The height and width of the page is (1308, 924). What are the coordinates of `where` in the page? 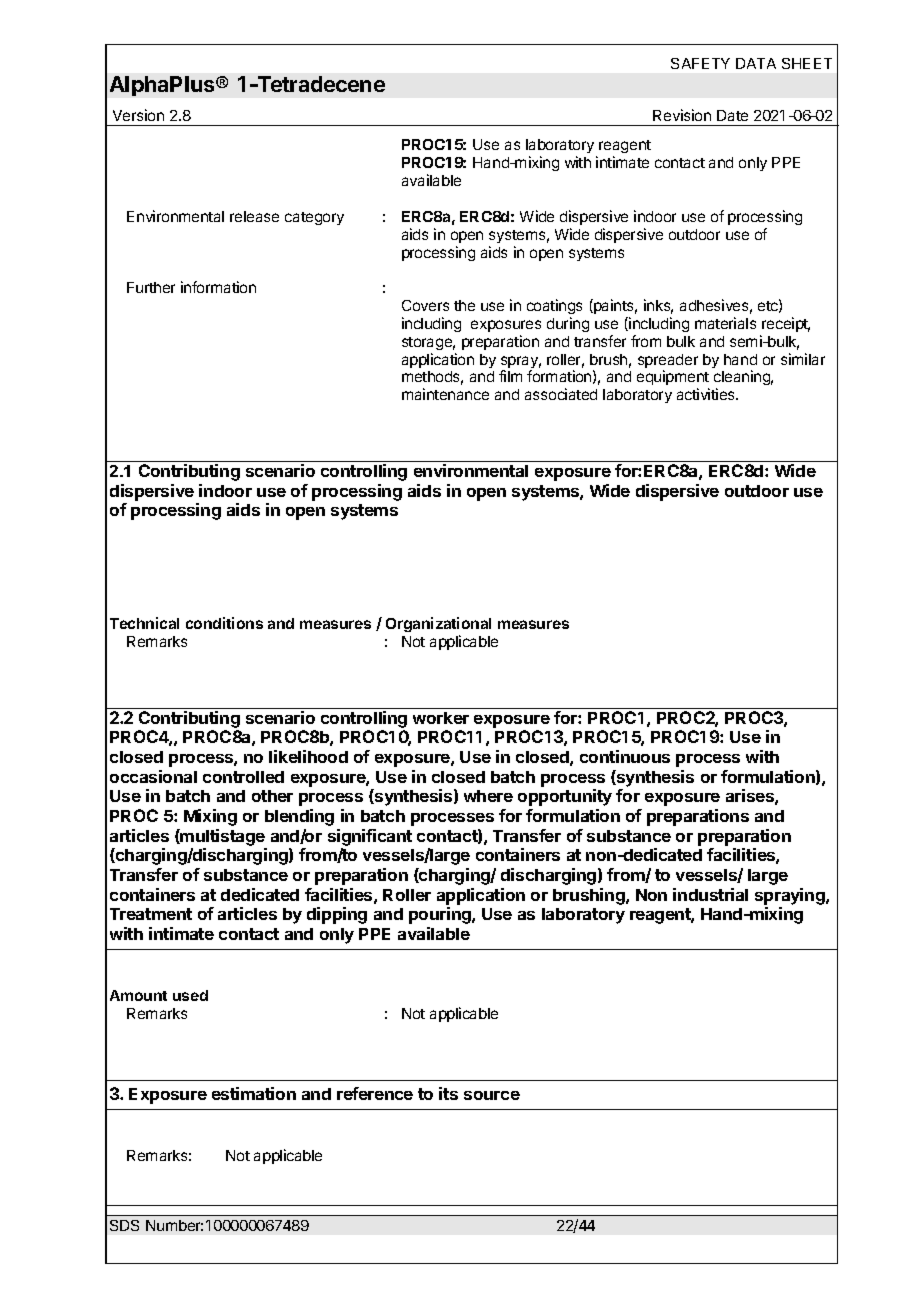 It's located at (488, 796).
